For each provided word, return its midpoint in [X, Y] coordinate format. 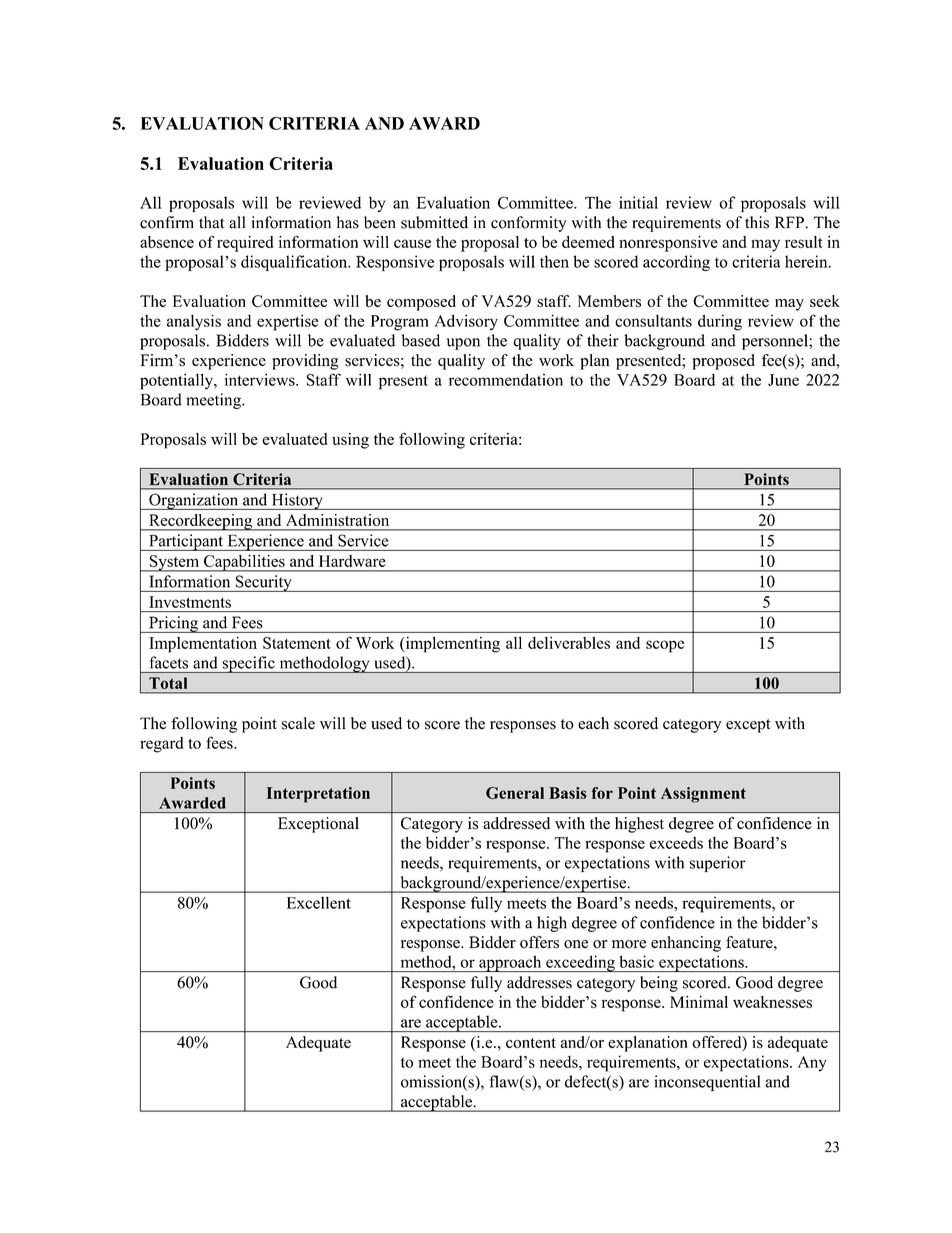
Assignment [703, 795]
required [245, 244]
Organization [194, 501]
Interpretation [318, 795]
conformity [528, 224]
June [783, 380]
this [757, 222]
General [515, 793]
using [350, 441]
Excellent [319, 902]
